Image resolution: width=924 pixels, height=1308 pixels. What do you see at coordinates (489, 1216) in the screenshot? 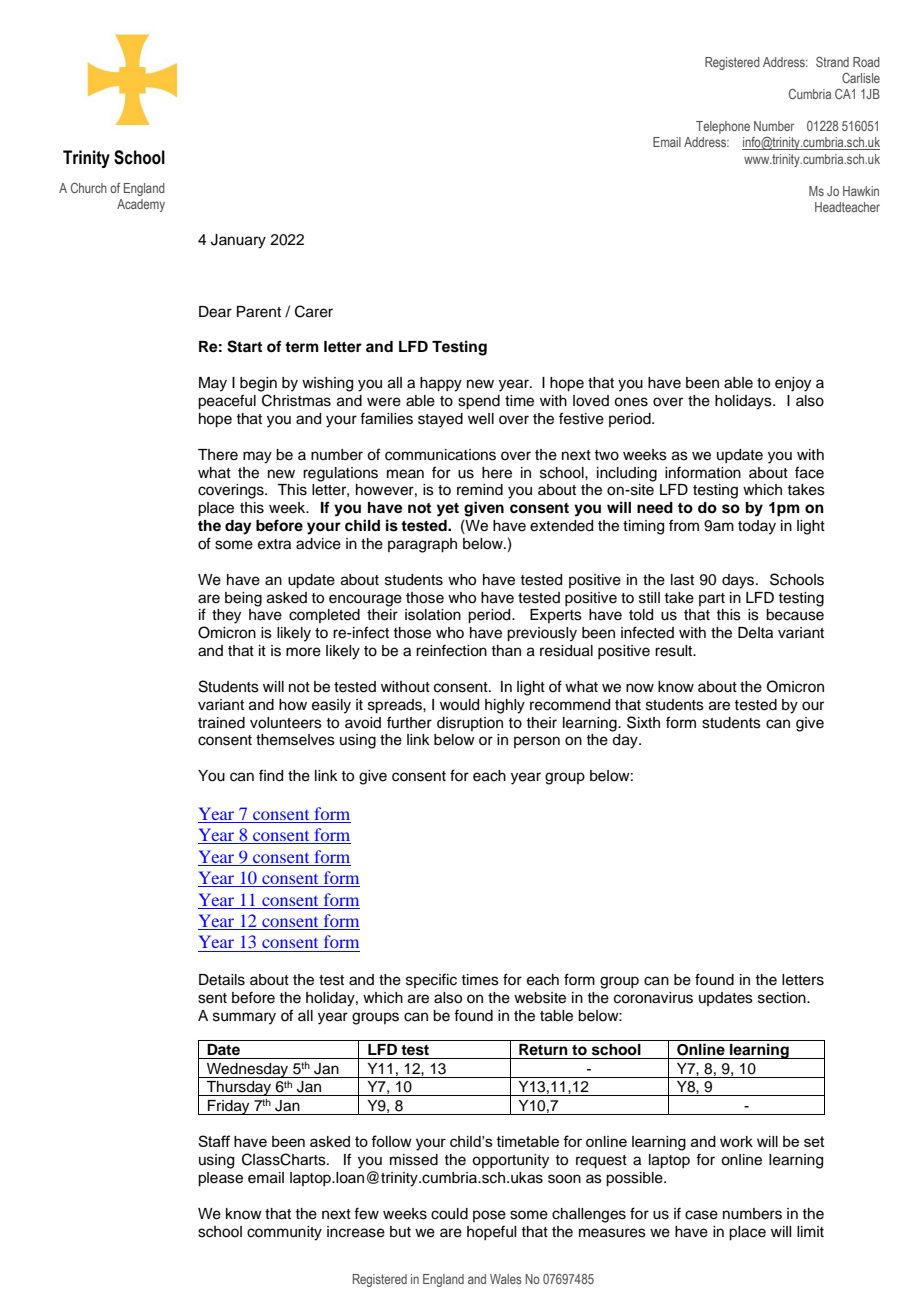
I see `pose` at bounding box center [489, 1216].
